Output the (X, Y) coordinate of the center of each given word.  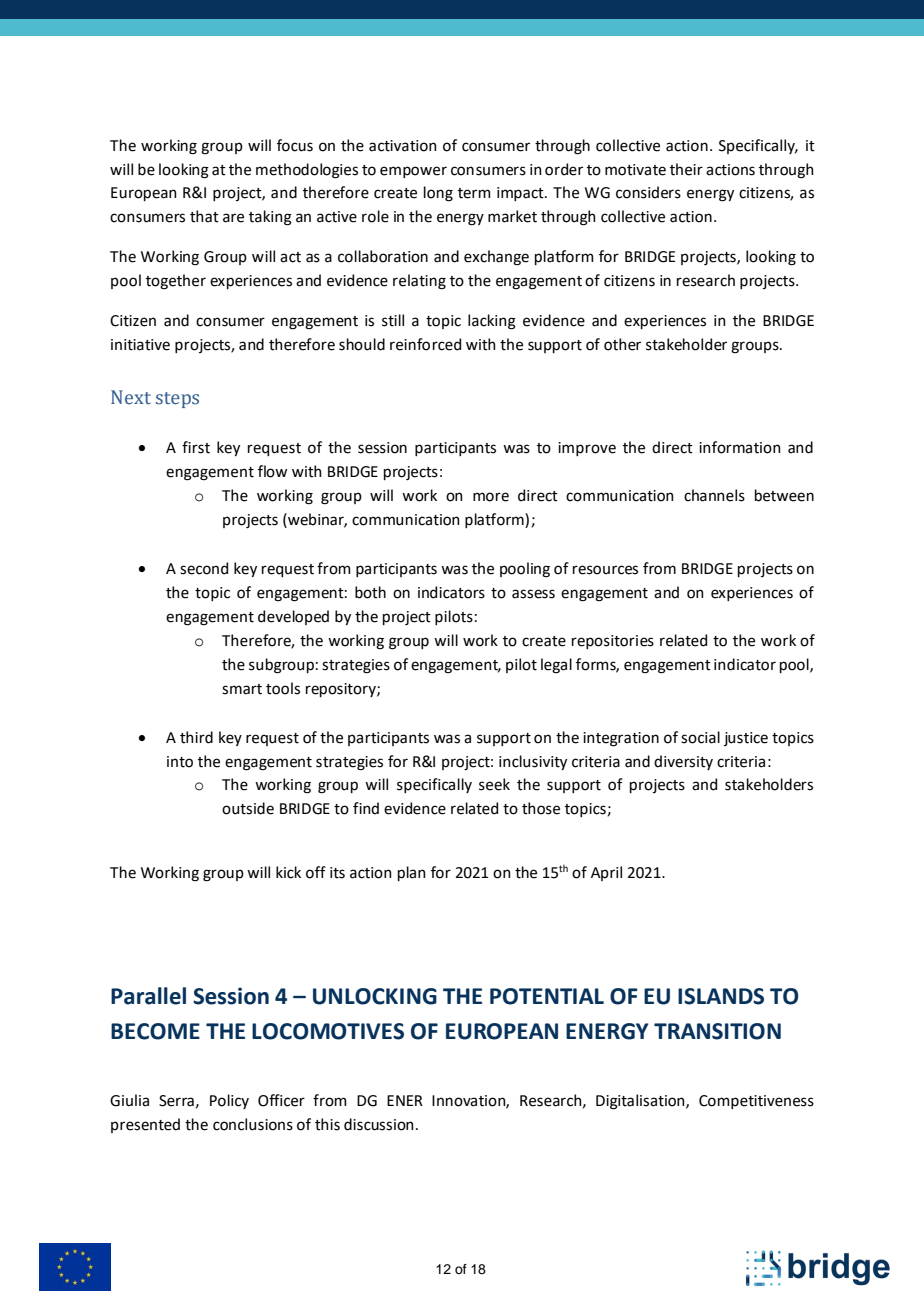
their (686, 169)
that (204, 216)
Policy (229, 1101)
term (474, 193)
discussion (379, 1124)
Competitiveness (756, 1102)
